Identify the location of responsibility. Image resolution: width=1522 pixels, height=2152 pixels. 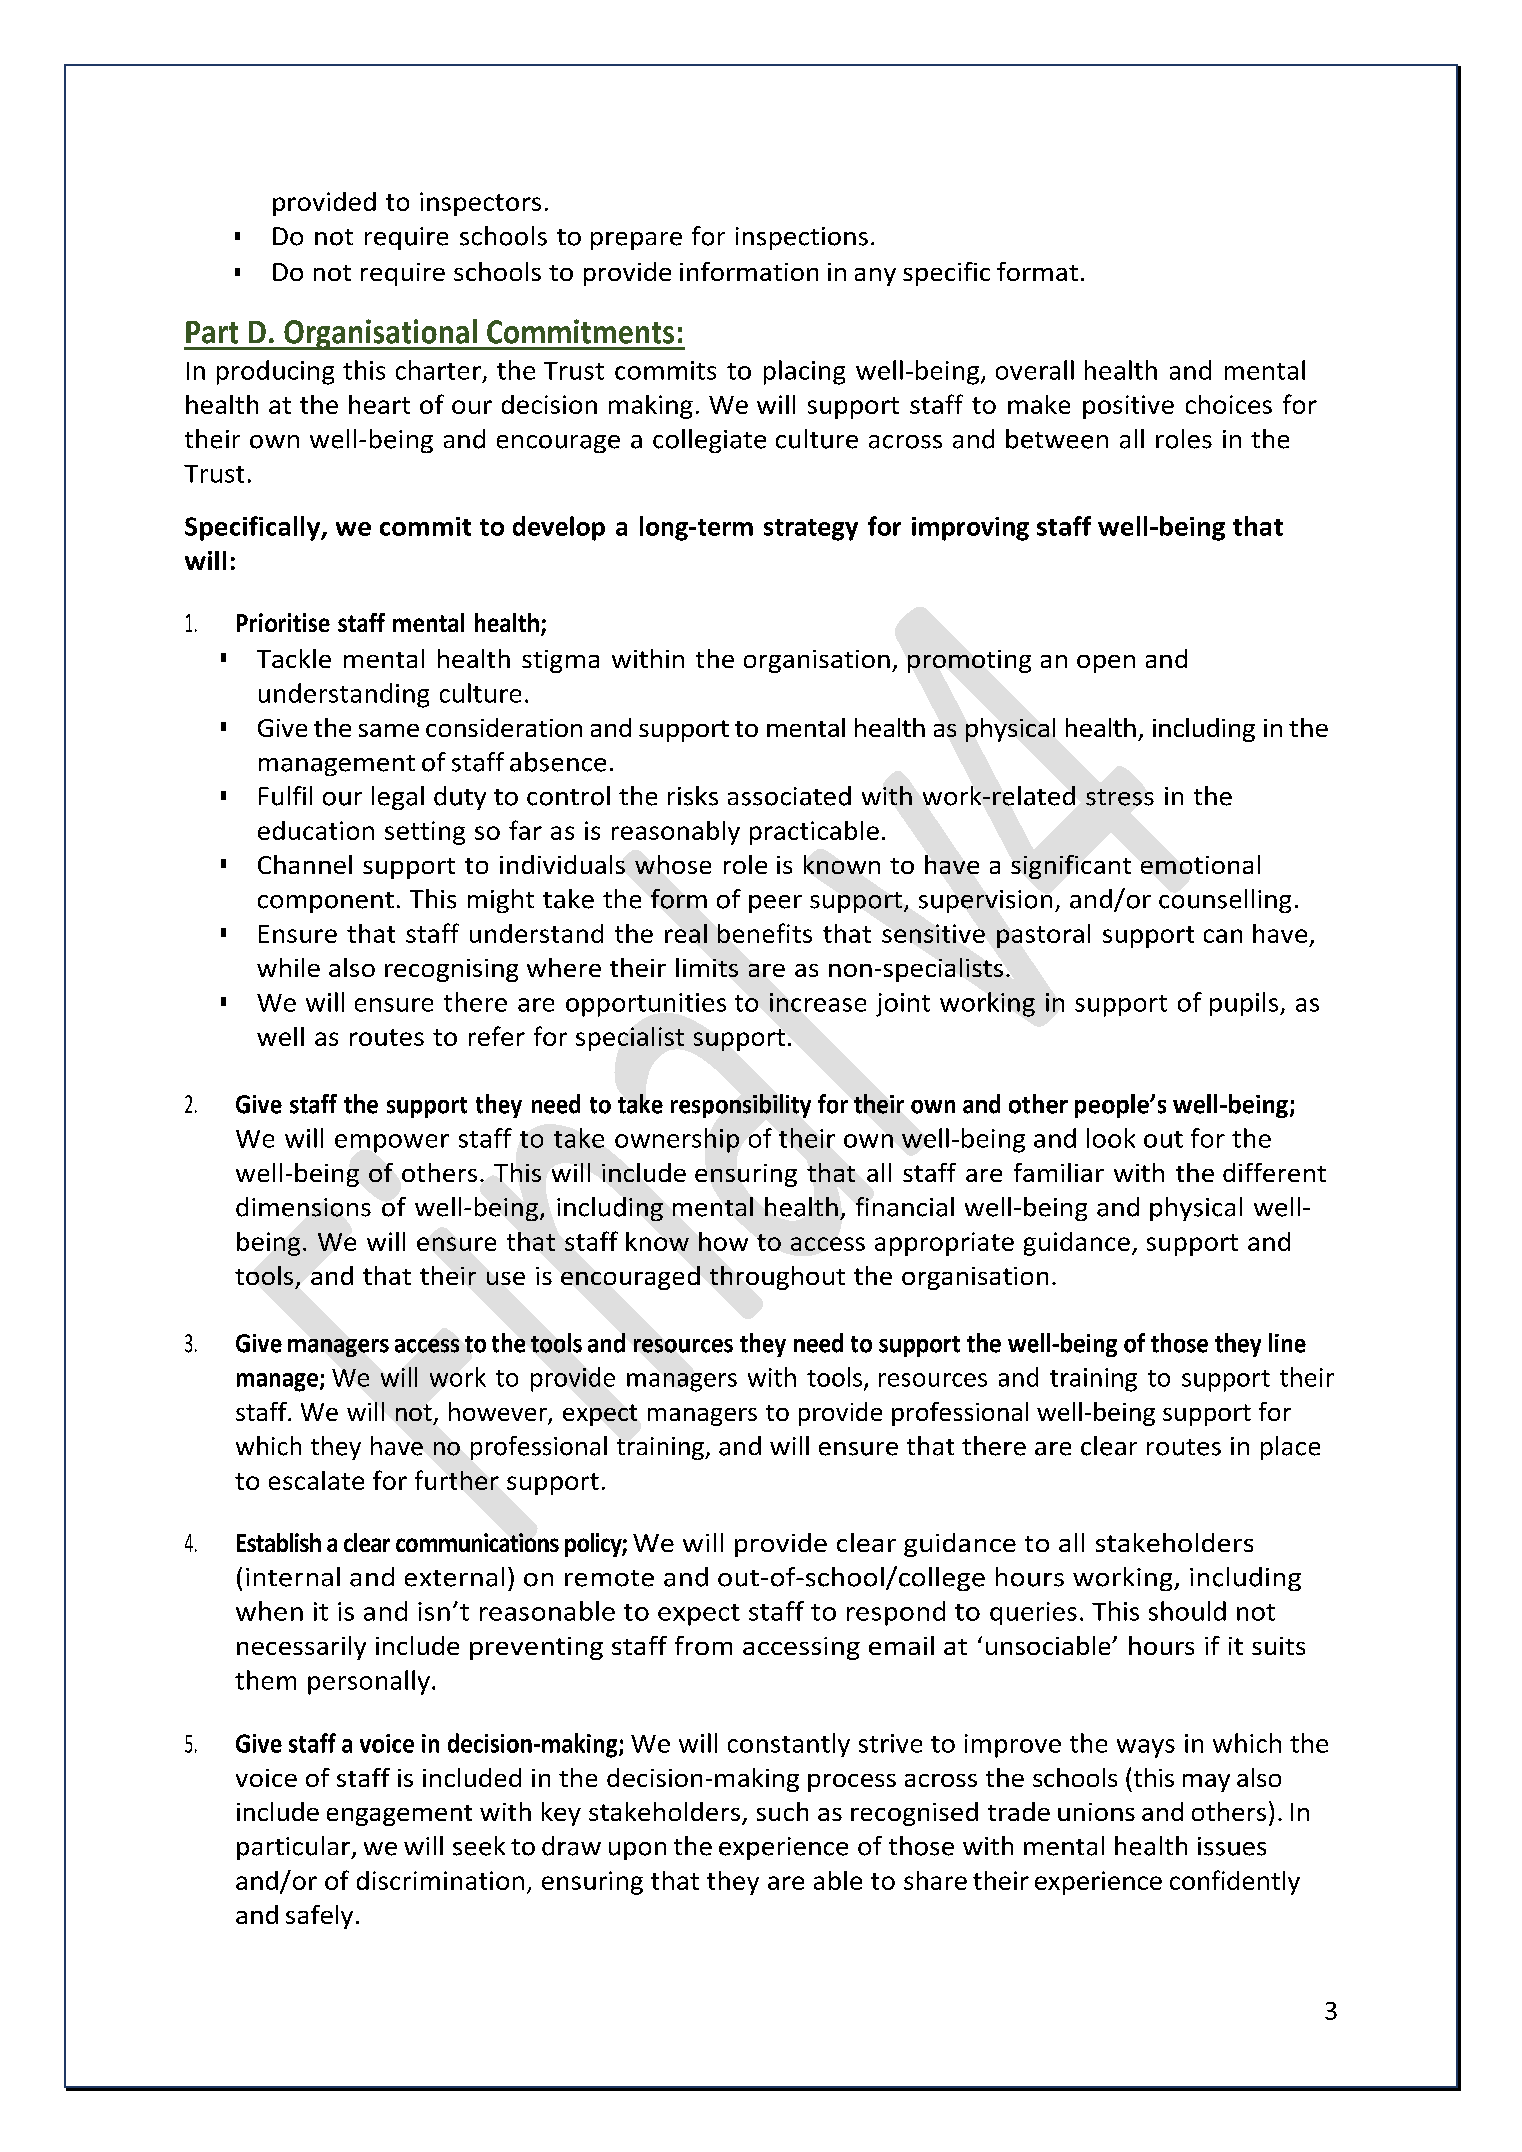
(741, 1106).
